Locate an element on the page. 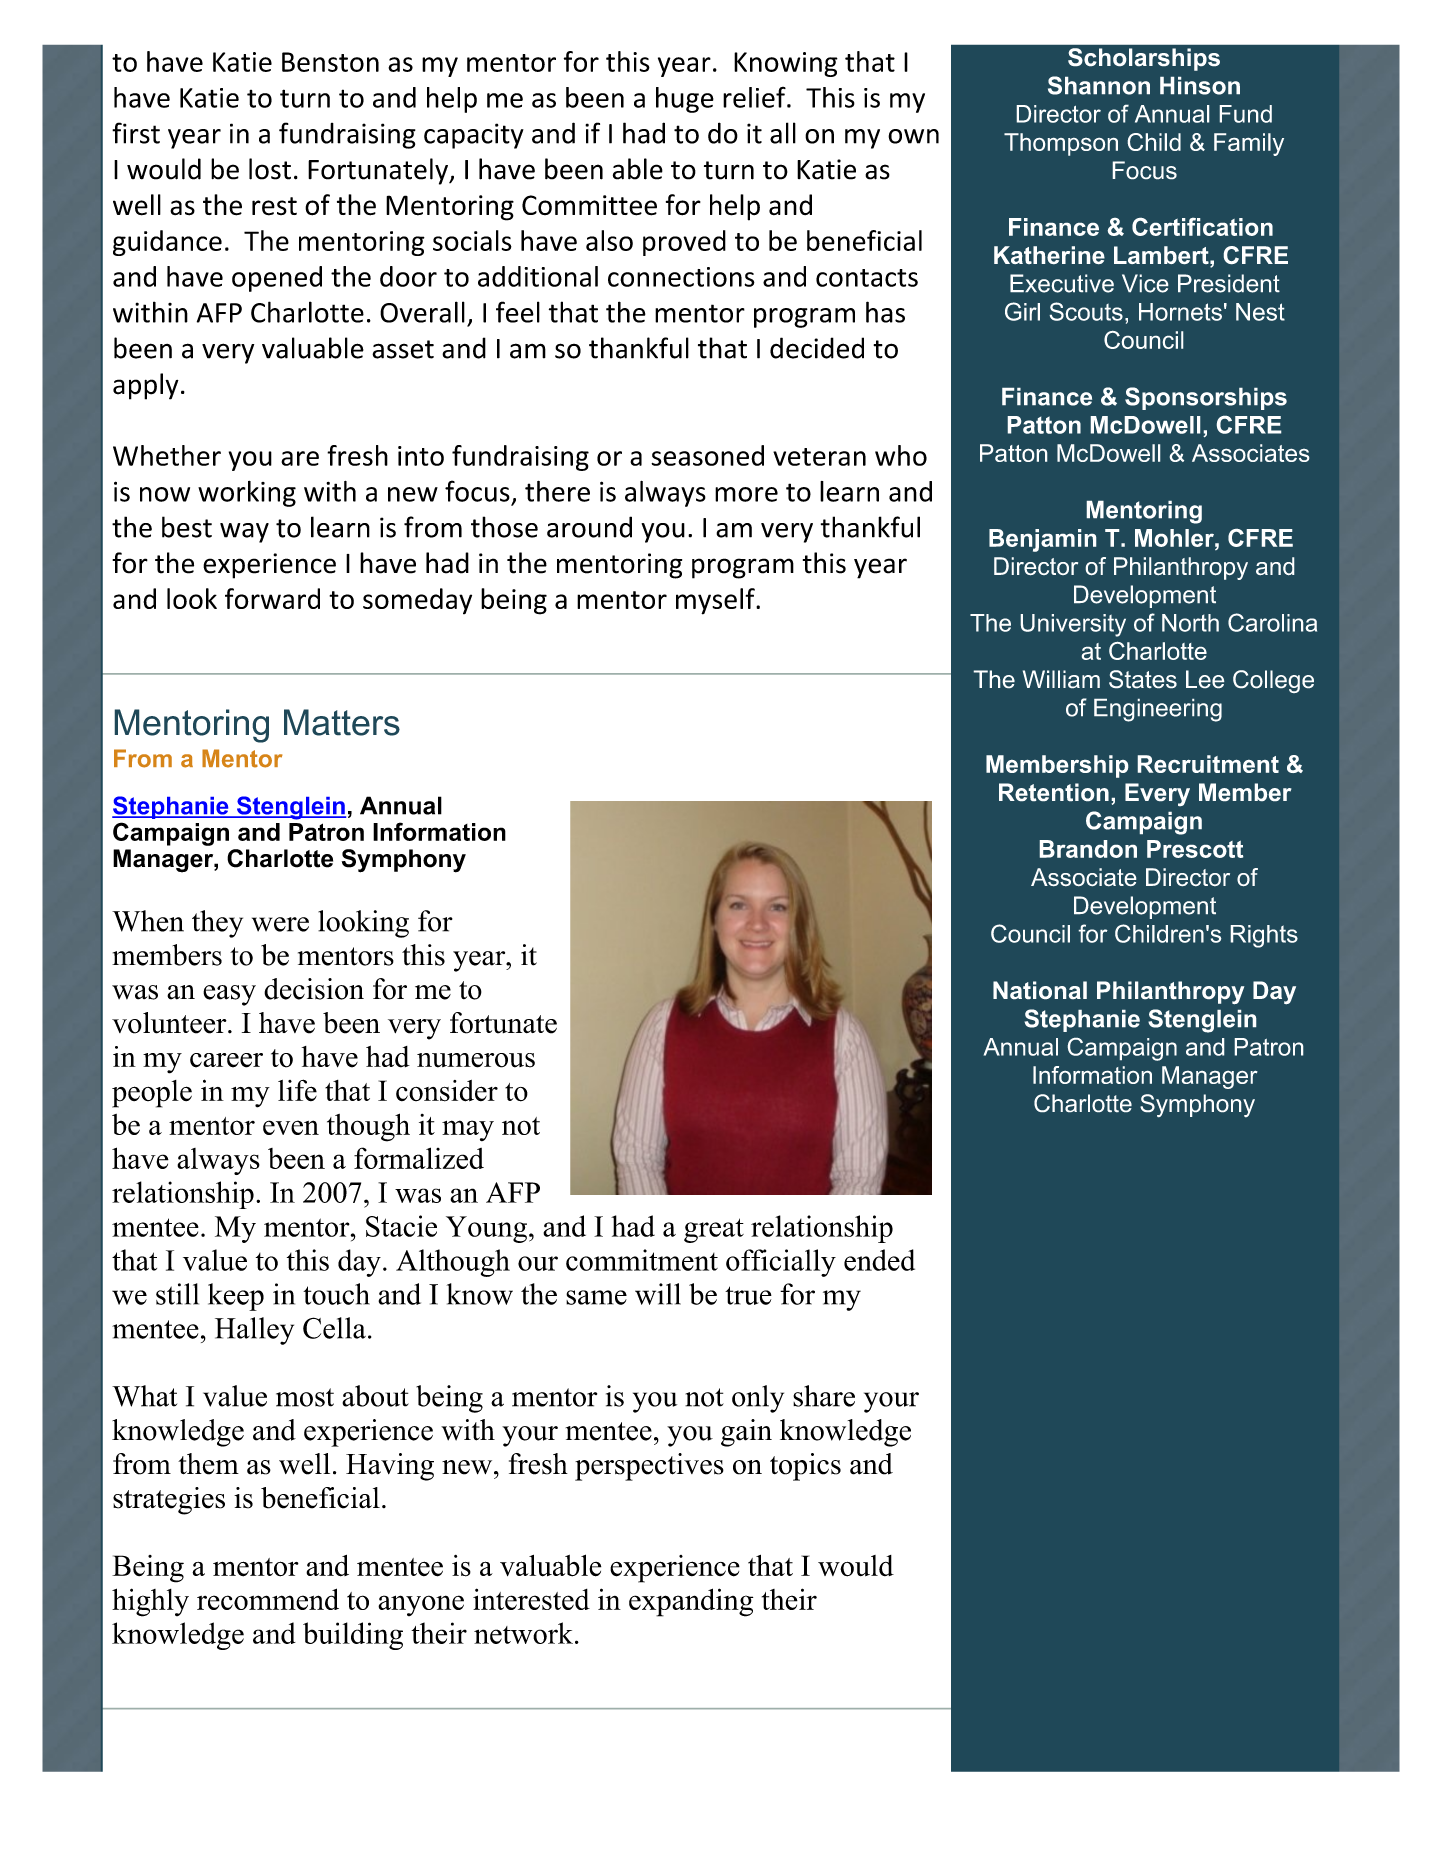 The height and width of the page is (1866, 1442). great is located at coordinates (714, 1230).
